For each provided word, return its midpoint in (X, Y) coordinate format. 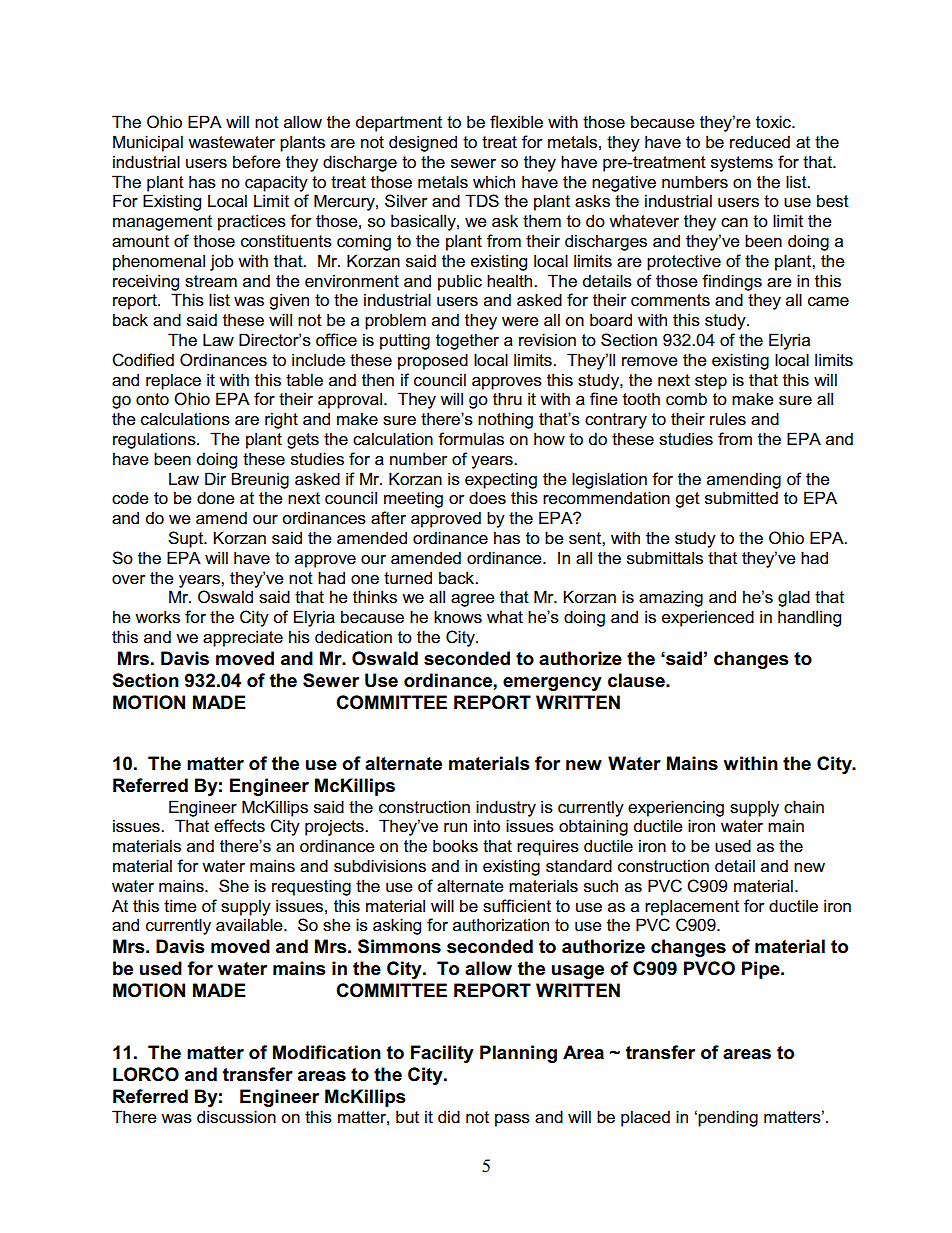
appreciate (243, 638)
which (494, 181)
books (455, 846)
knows (458, 617)
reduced (760, 142)
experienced (708, 618)
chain (804, 807)
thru (507, 398)
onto (152, 399)
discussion (236, 1117)
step (711, 382)
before (257, 162)
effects (239, 826)
